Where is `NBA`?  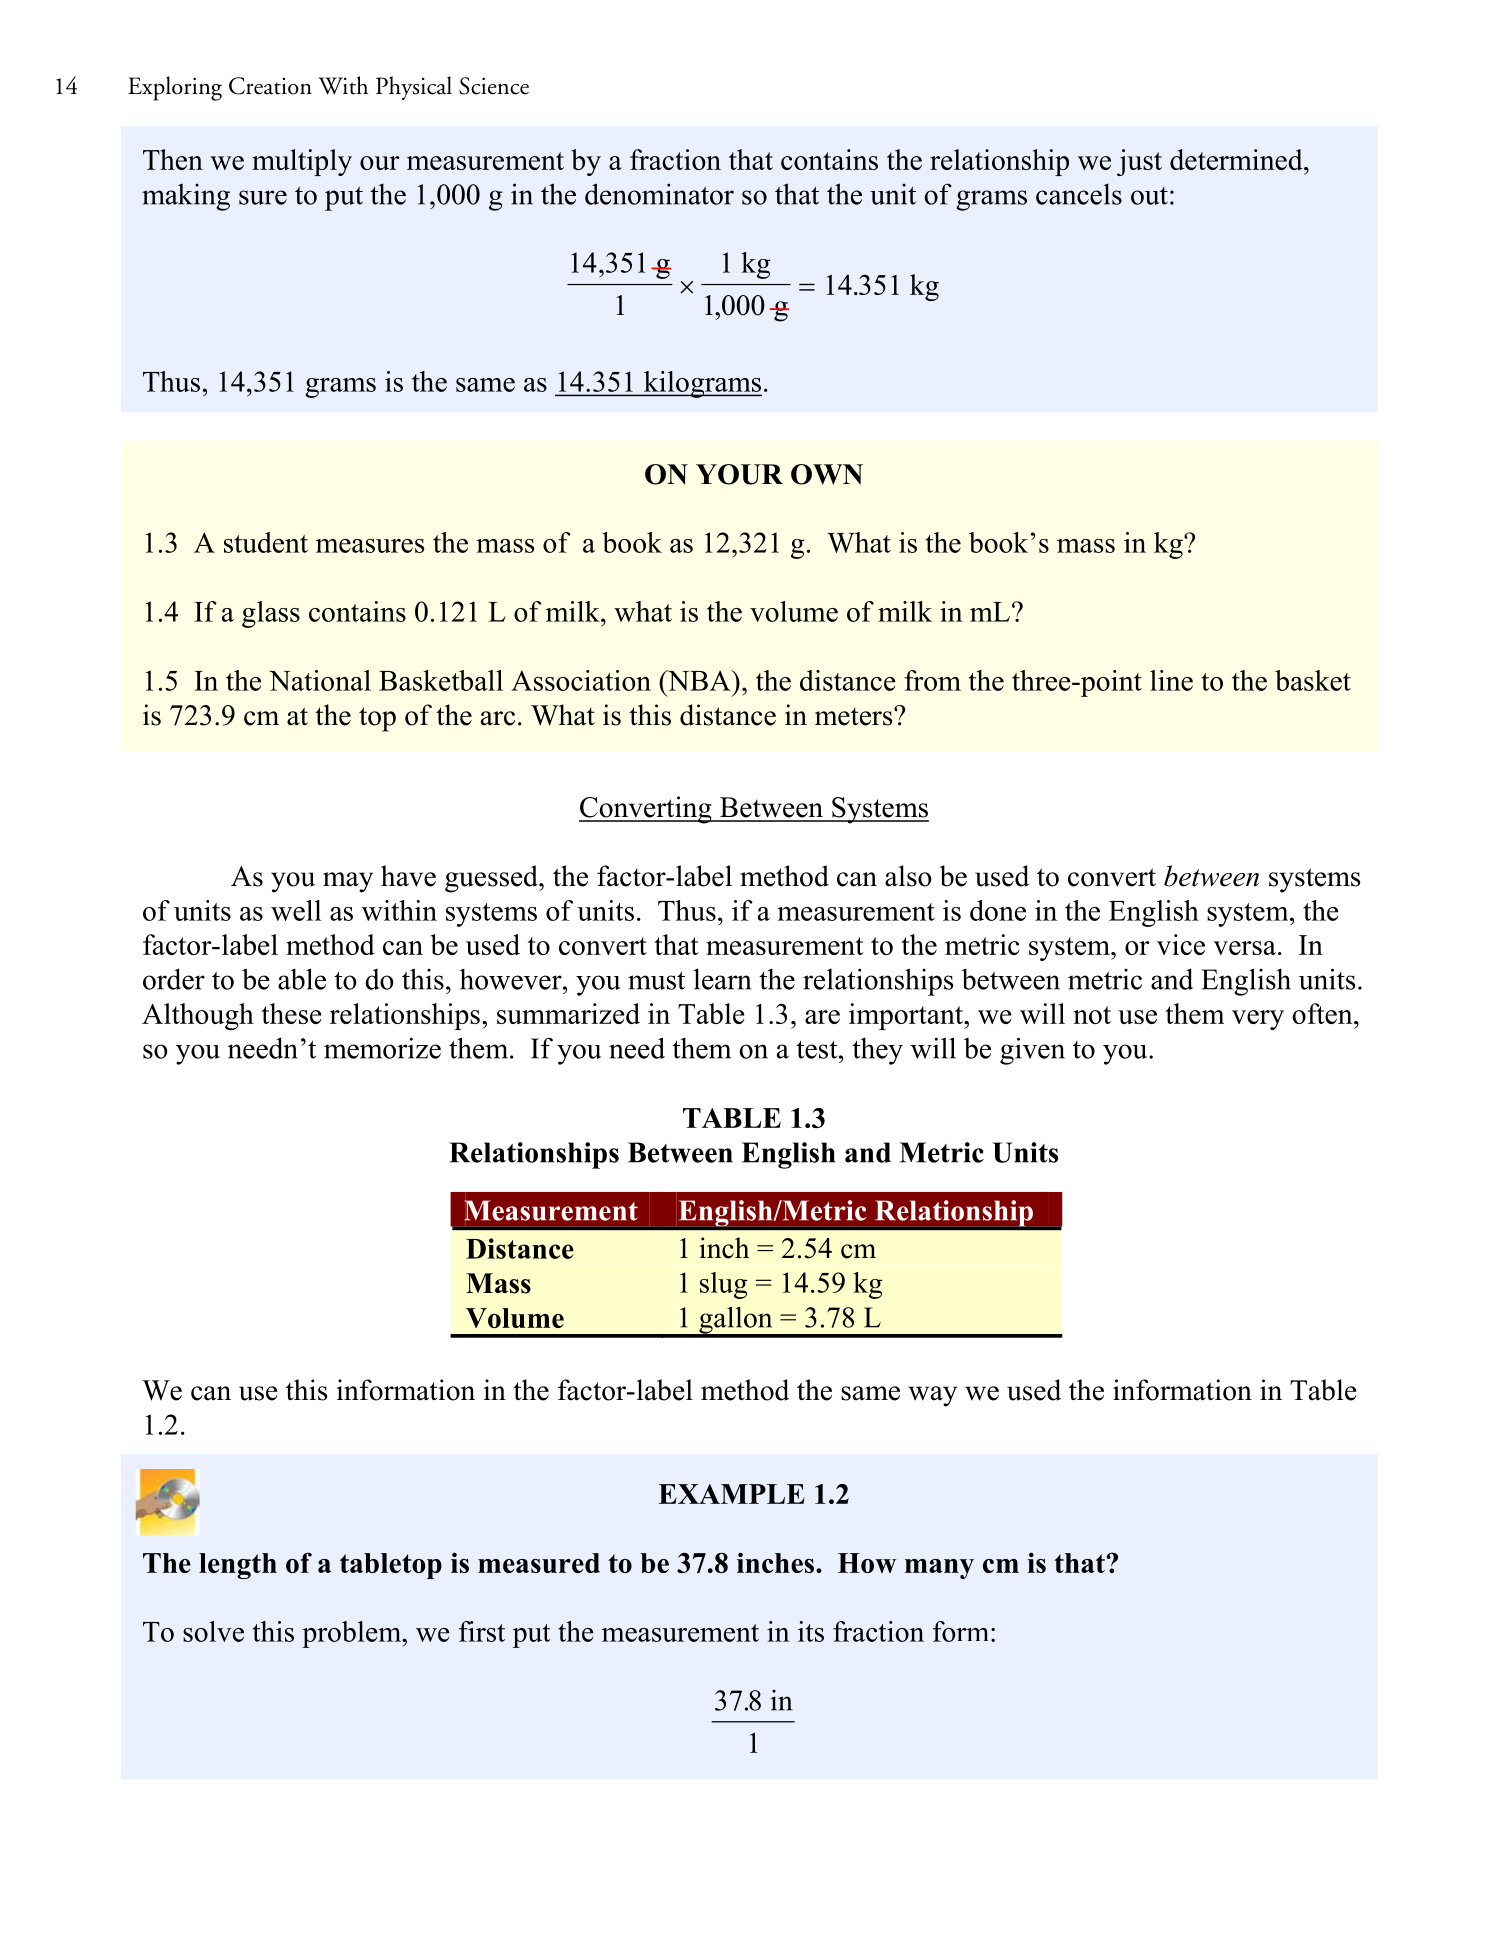 NBA is located at coordinates (699, 680).
